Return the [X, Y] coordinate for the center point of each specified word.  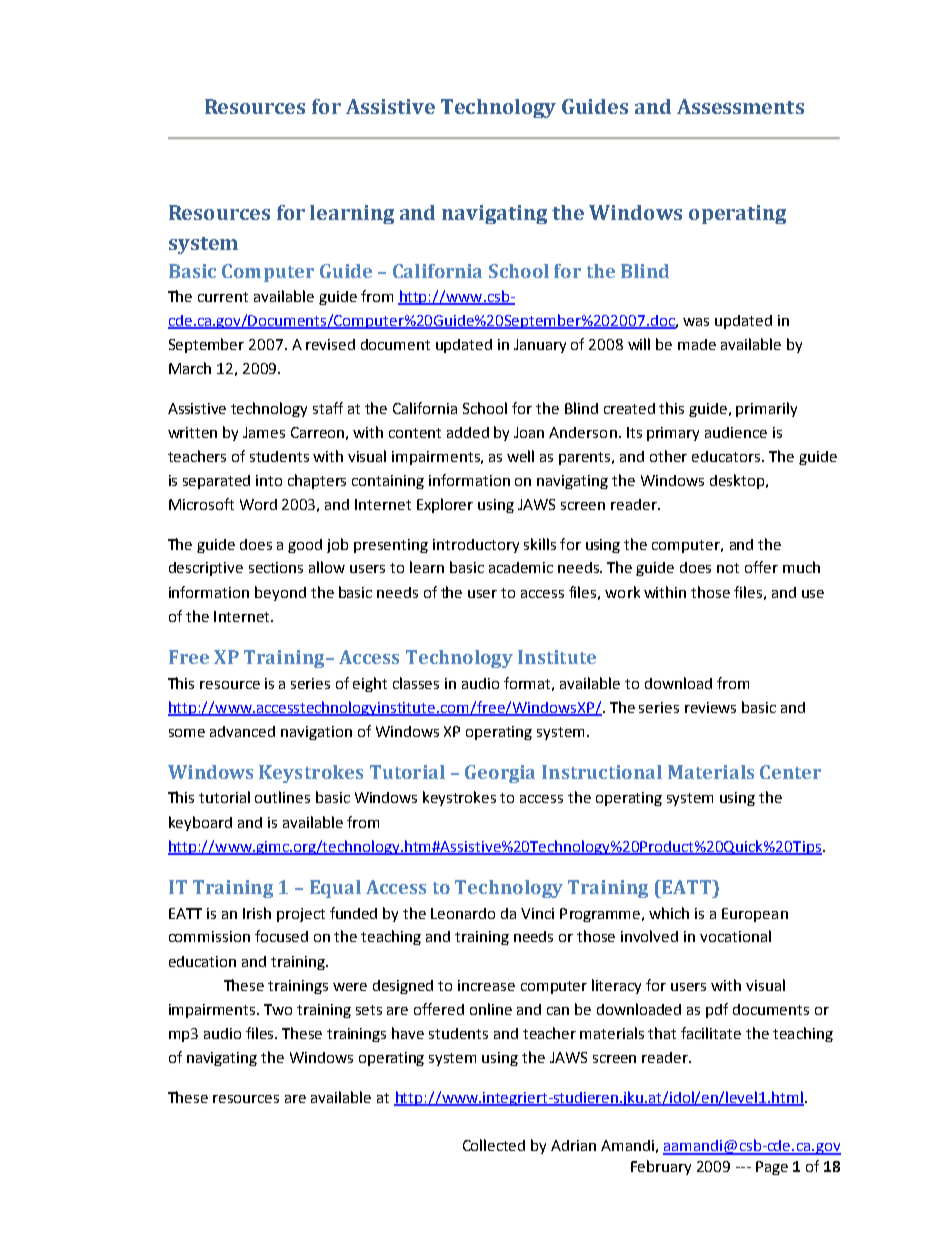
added [468, 432]
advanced [242, 731]
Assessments [740, 106]
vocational [735, 936]
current [223, 297]
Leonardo [463, 913]
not [728, 568]
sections [276, 567]
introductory [476, 546]
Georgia [500, 774]
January [540, 346]
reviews [710, 707]
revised [330, 344]
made [697, 344]
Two [278, 1009]
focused [281, 936]
